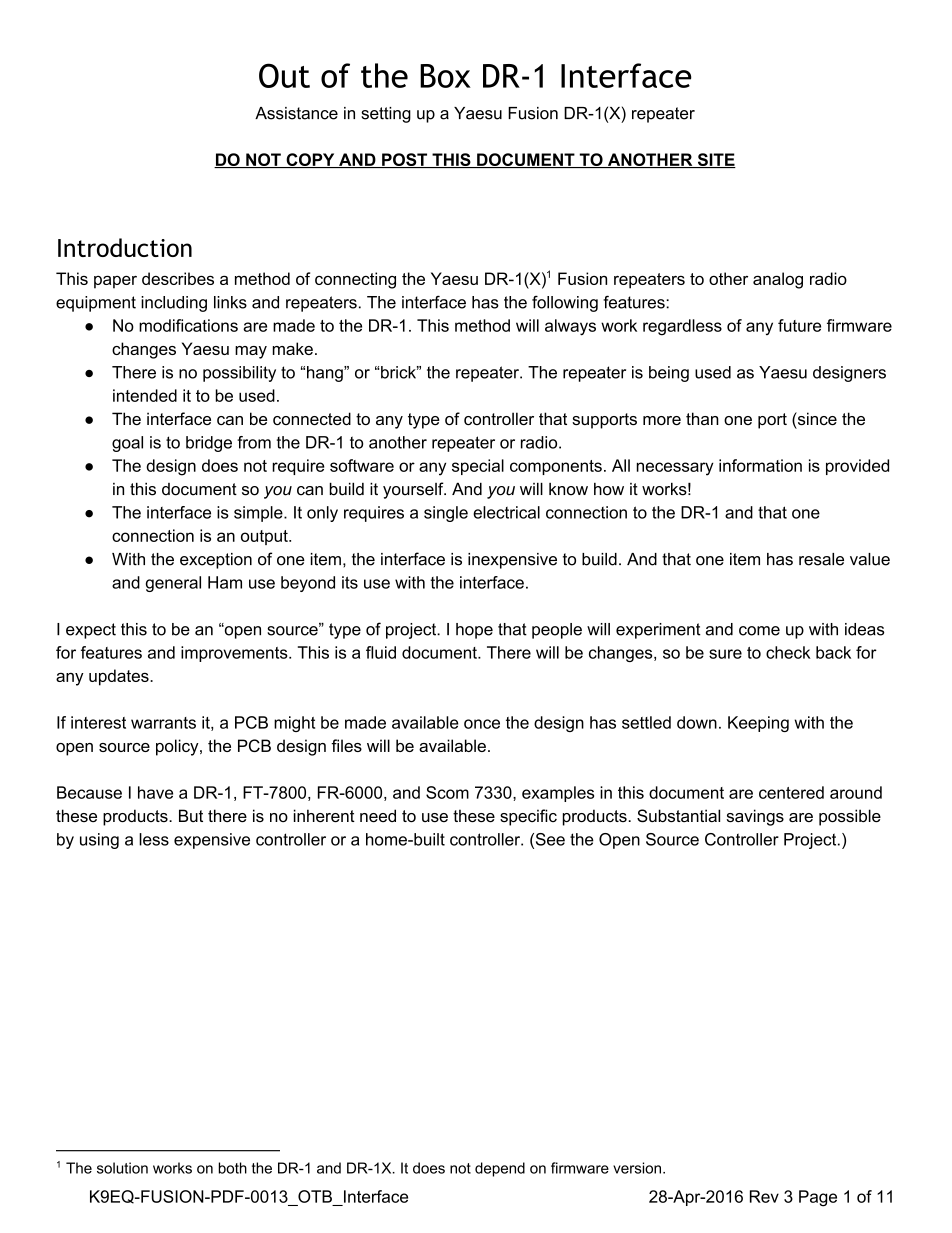  What do you see at coordinates (445, 76) in the screenshot?
I see `Box` at bounding box center [445, 76].
